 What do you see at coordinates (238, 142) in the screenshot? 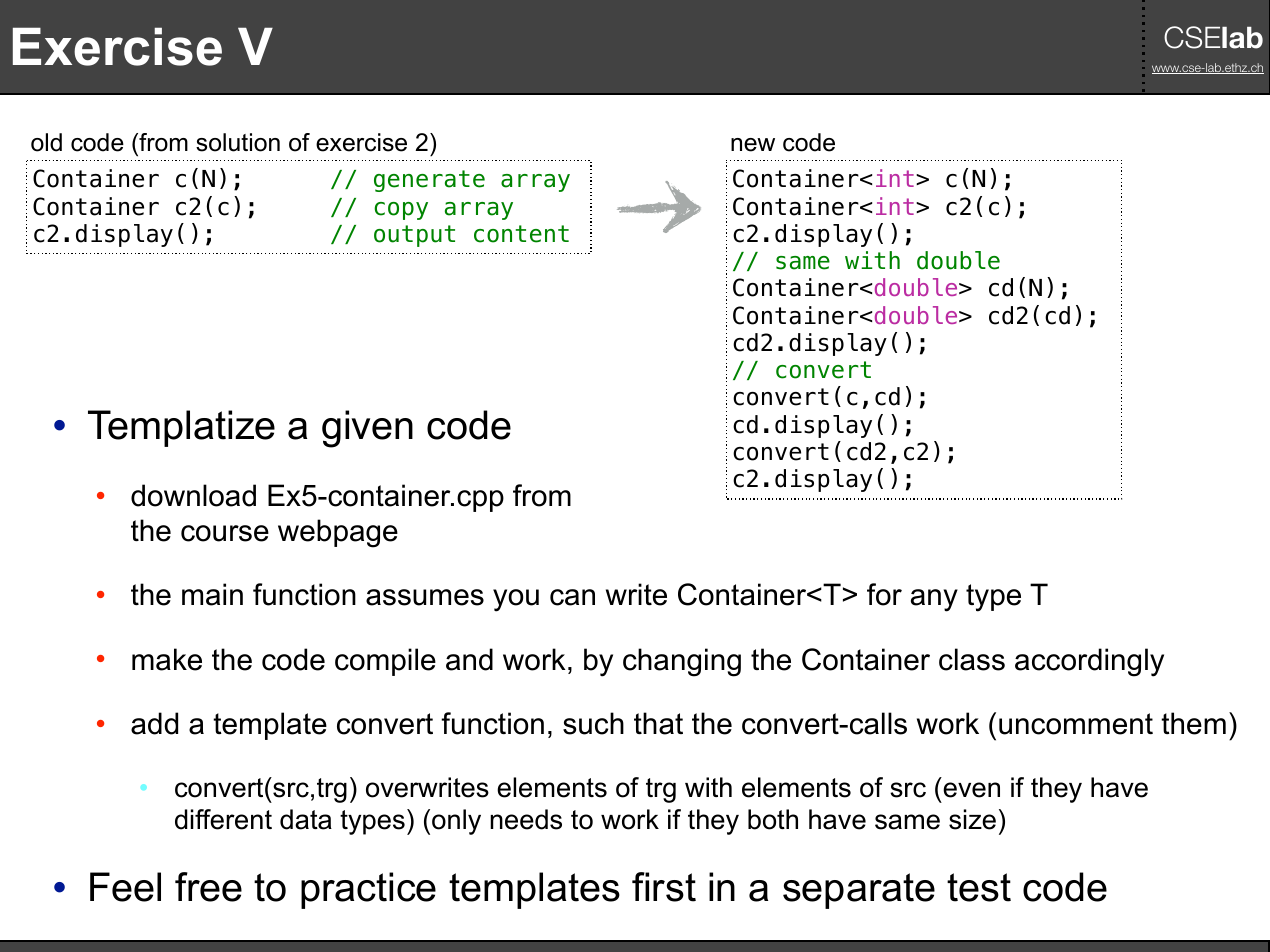
I see `solution` at bounding box center [238, 142].
